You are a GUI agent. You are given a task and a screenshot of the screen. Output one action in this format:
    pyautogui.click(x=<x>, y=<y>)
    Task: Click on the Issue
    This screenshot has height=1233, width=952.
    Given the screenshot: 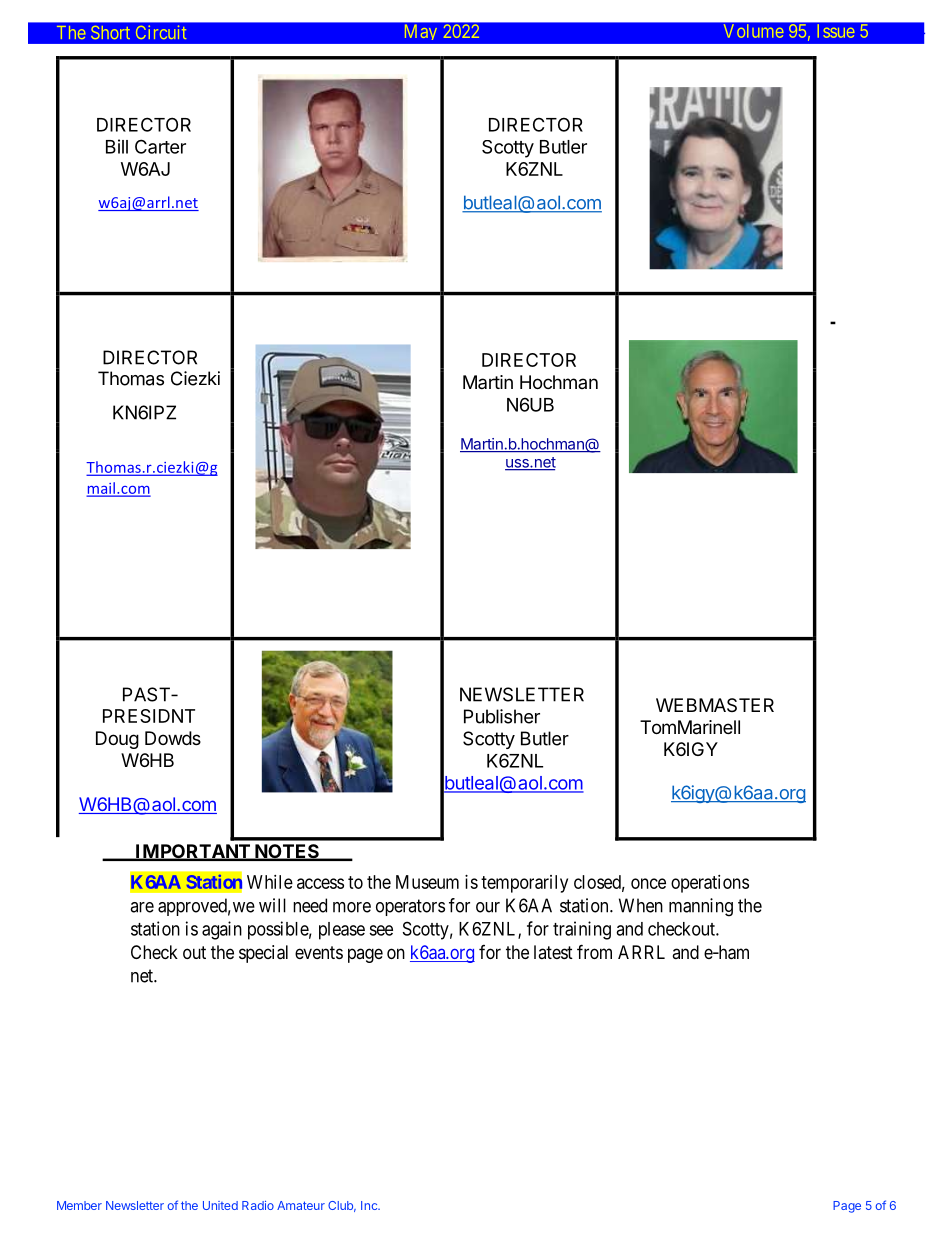 What is the action you would take?
    pyautogui.click(x=836, y=31)
